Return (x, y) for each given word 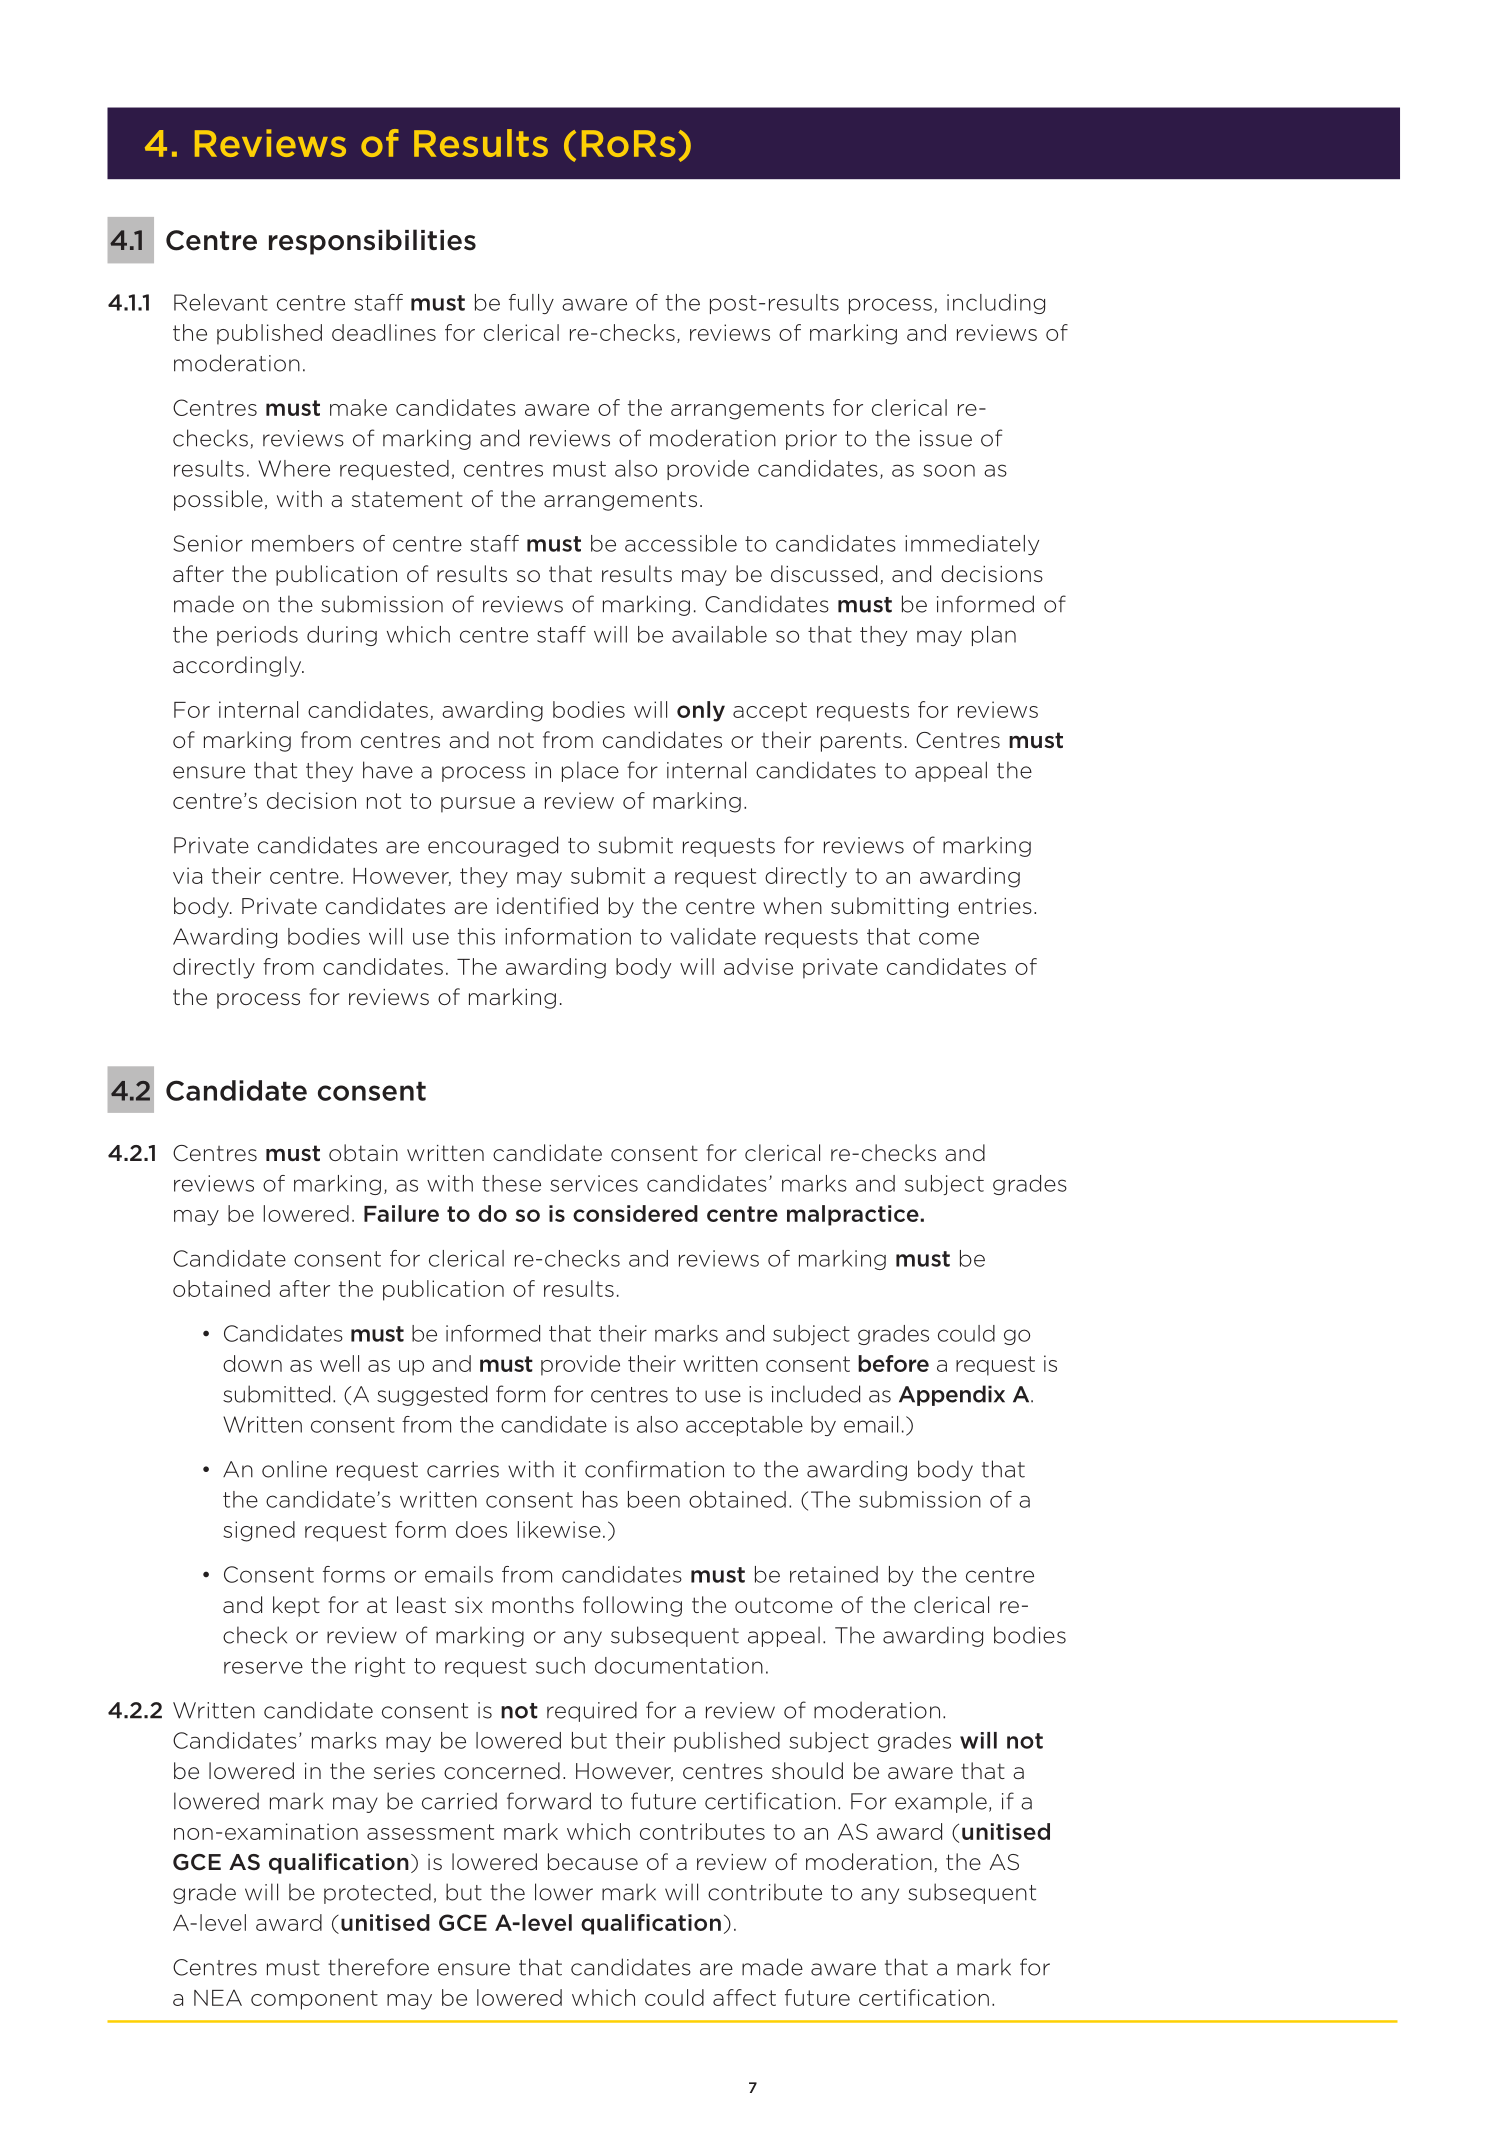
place (590, 771)
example (941, 1802)
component (314, 2000)
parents (861, 742)
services (594, 1183)
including (996, 304)
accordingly (238, 666)
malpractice (853, 1215)
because (593, 1862)
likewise (559, 1529)
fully (531, 304)
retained (834, 1574)
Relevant (221, 302)
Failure (401, 1213)
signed (259, 1531)
